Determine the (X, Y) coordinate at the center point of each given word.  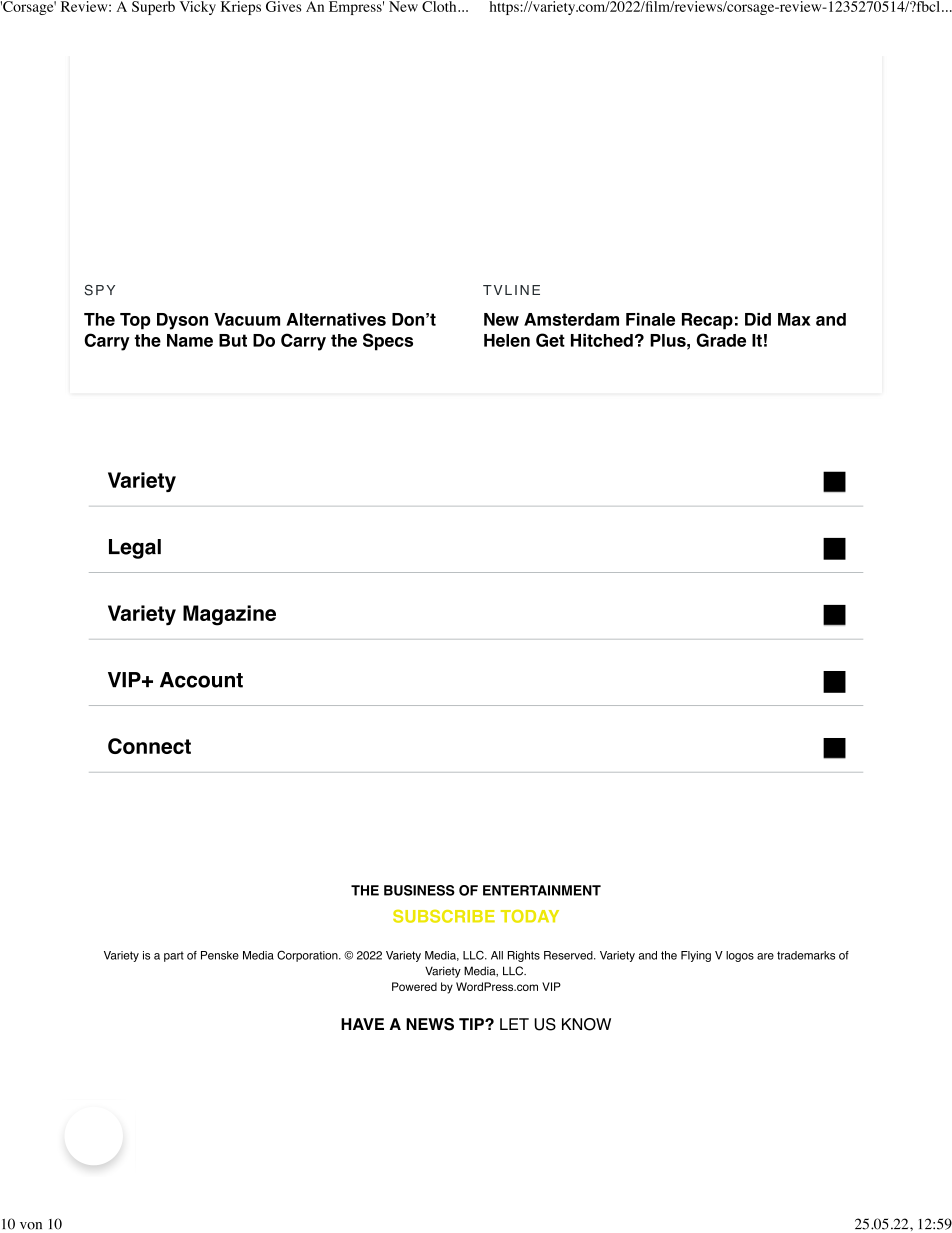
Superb (153, 8)
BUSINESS (419, 890)
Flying (696, 956)
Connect (149, 746)
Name (190, 340)
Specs (388, 342)
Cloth (440, 6)
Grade (721, 340)
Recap (707, 321)
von (31, 1226)
